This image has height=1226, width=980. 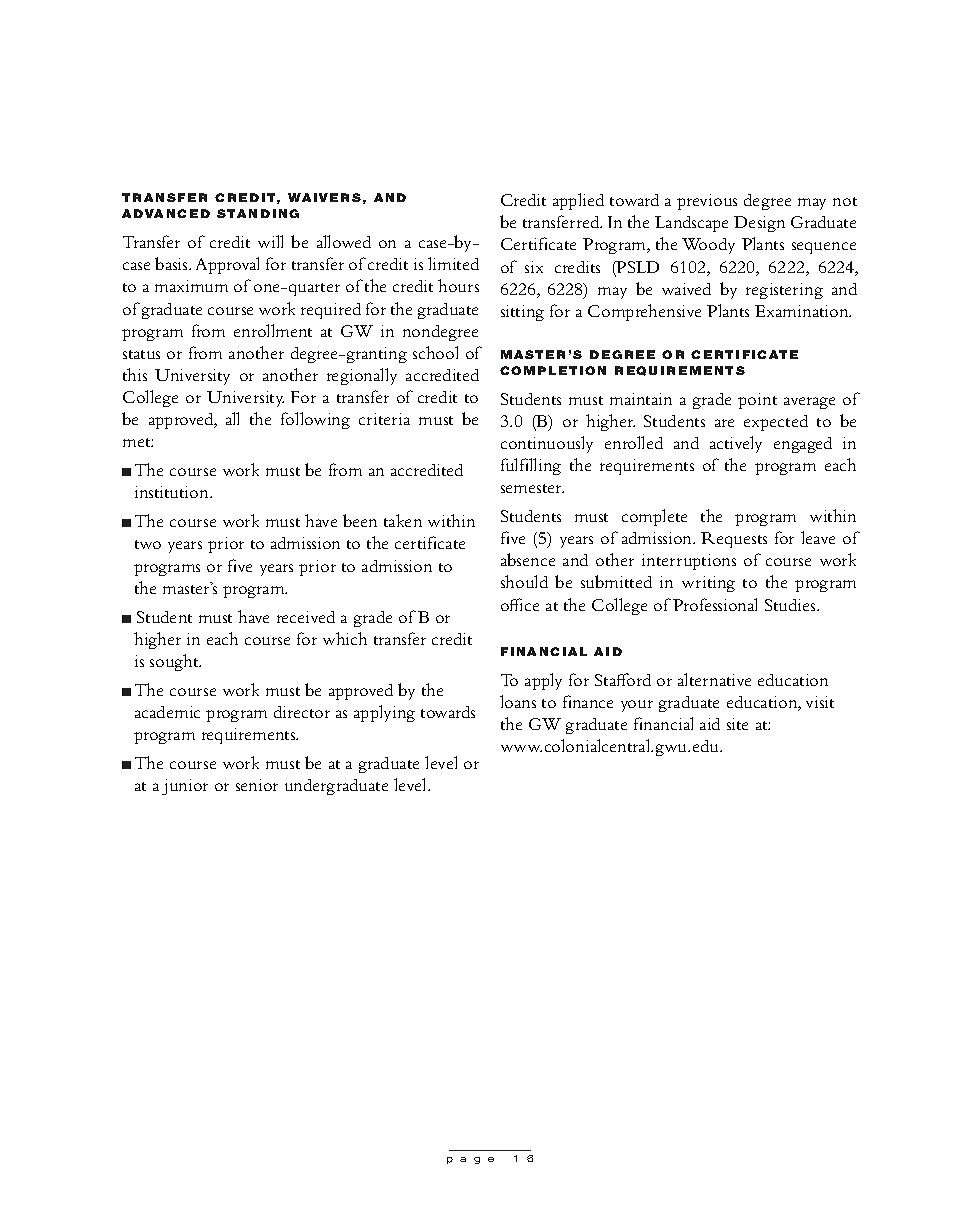 I want to click on junior, so click(x=185, y=787).
